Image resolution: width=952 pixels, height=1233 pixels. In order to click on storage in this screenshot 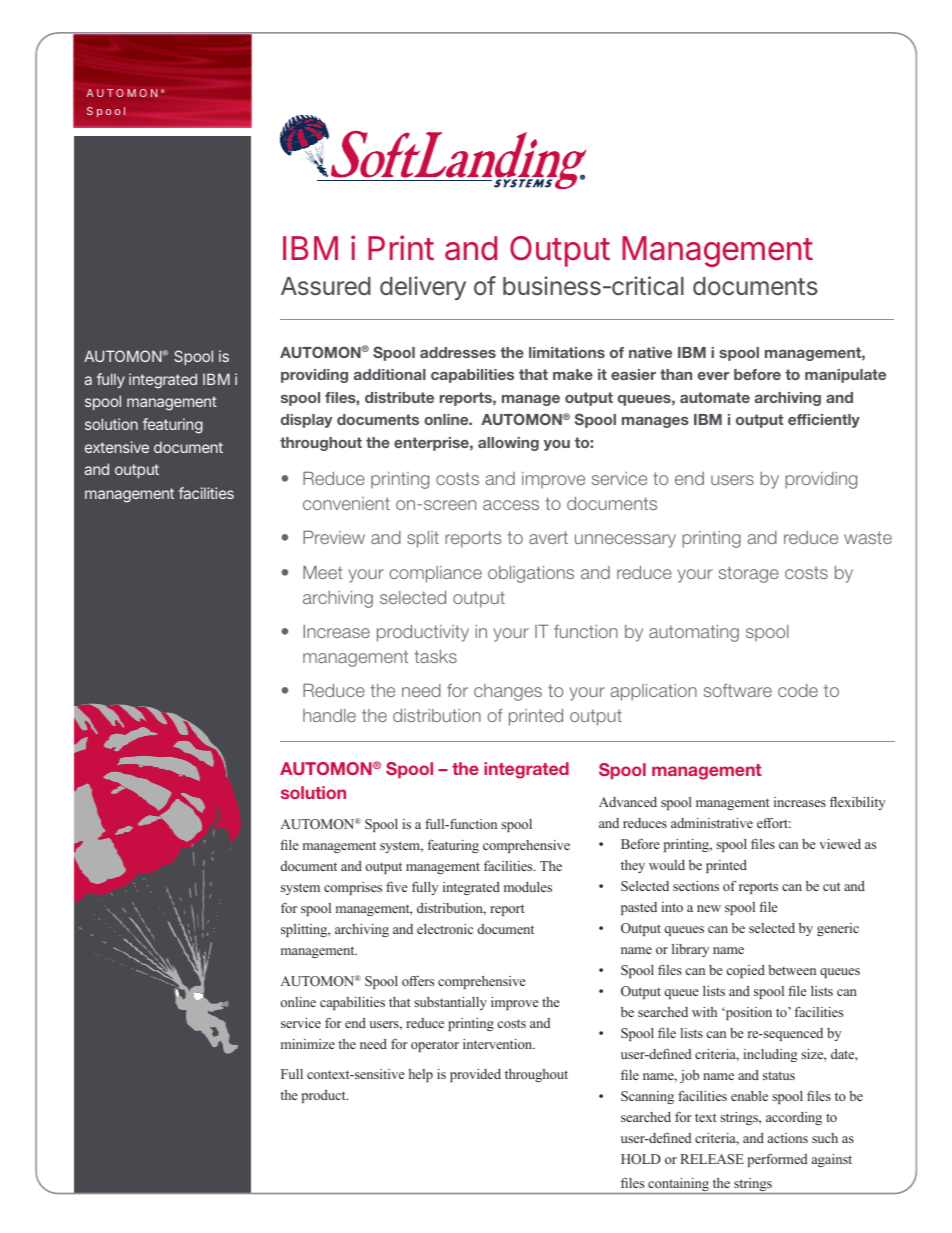, I will do `click(749, 574)`.
